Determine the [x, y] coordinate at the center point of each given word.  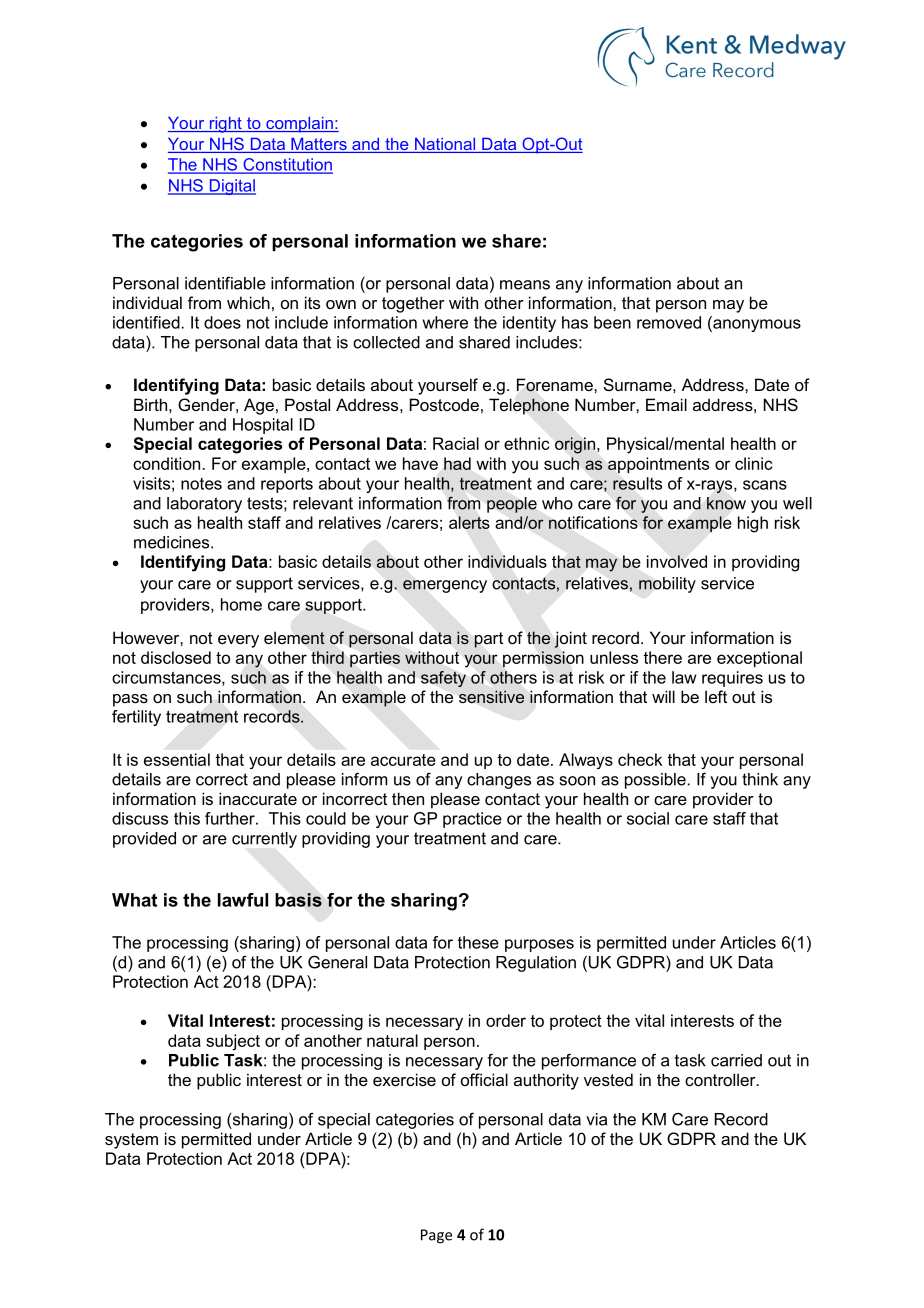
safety [443, 679]
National [445, 145]
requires [732, 679]
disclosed [176, 657]
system [131, 1141]
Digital [231, 187]
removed [669, 322]
